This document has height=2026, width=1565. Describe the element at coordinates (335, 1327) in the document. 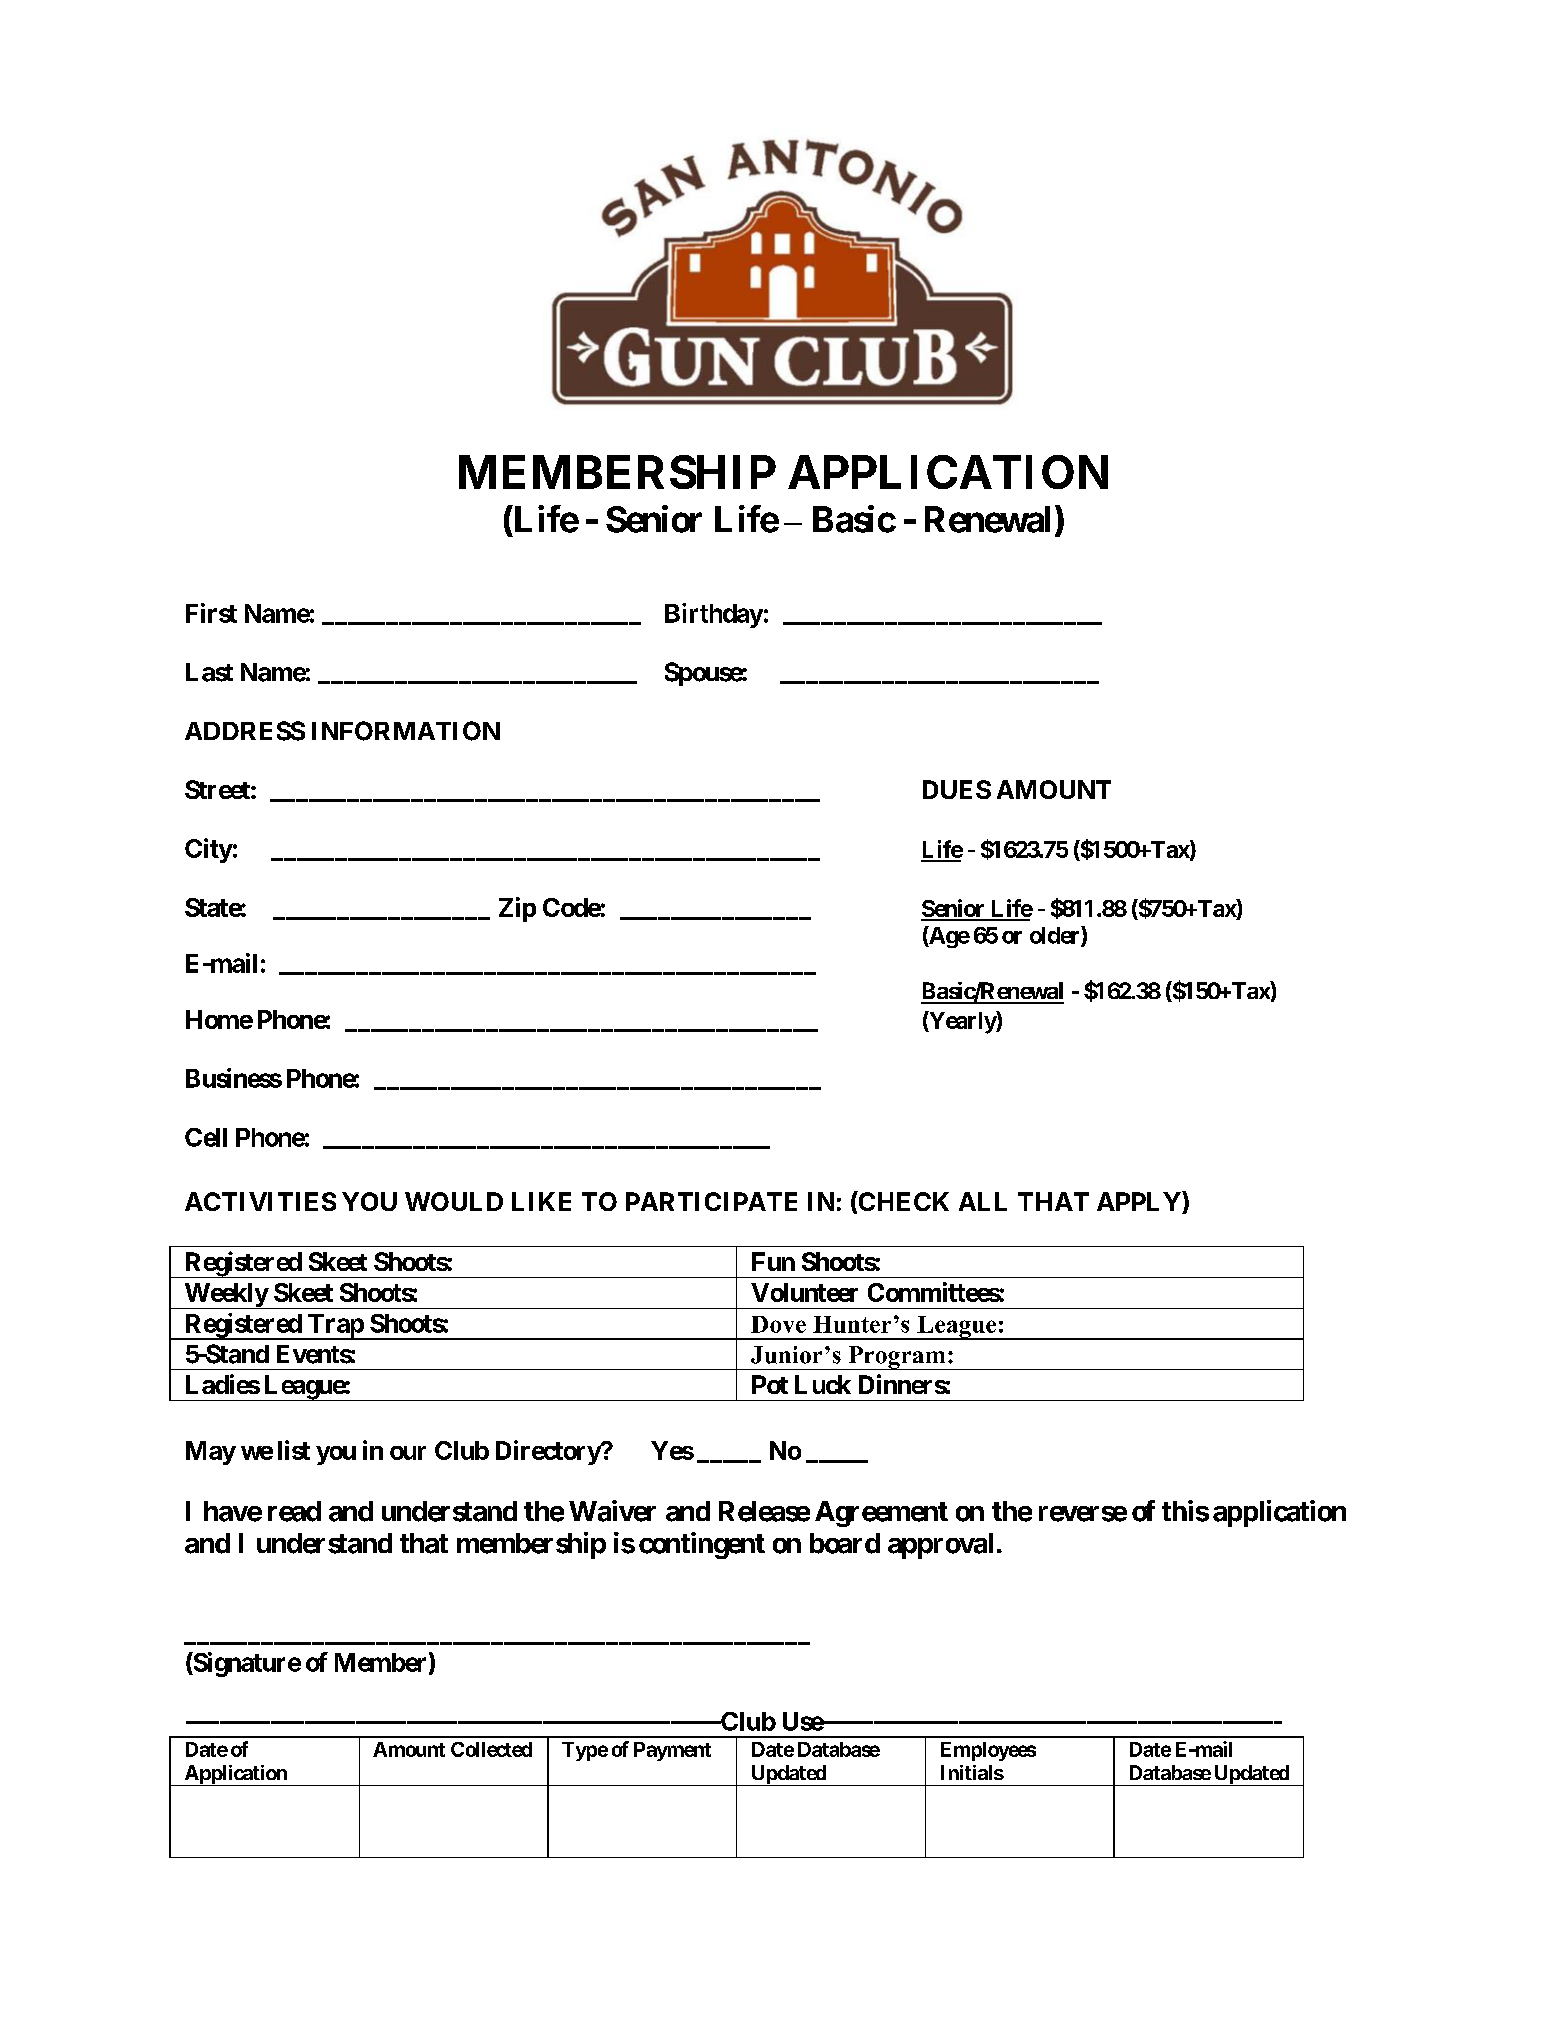

I see `Trap` at that location.
